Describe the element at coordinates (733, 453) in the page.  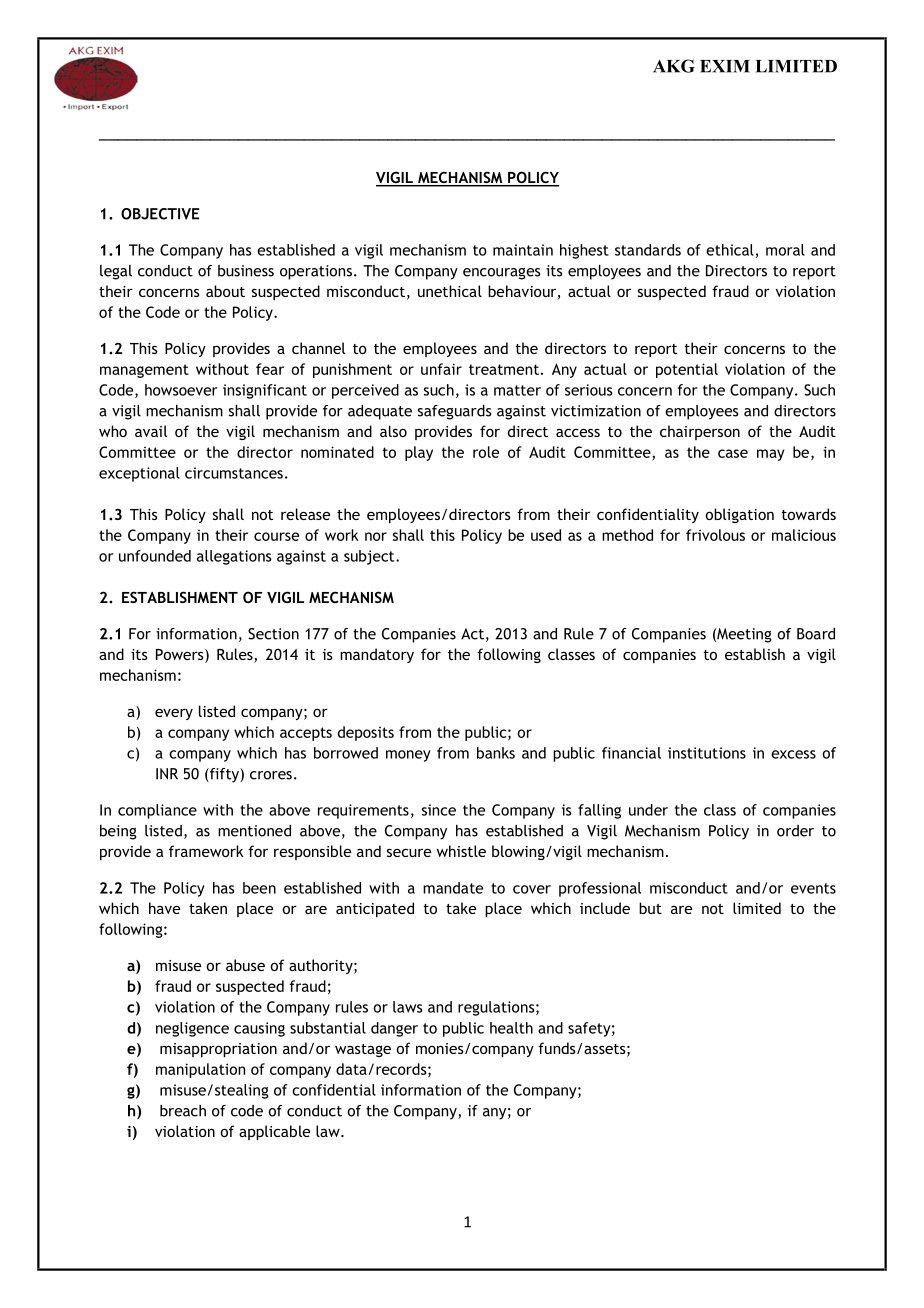
I see `case` at that location.
